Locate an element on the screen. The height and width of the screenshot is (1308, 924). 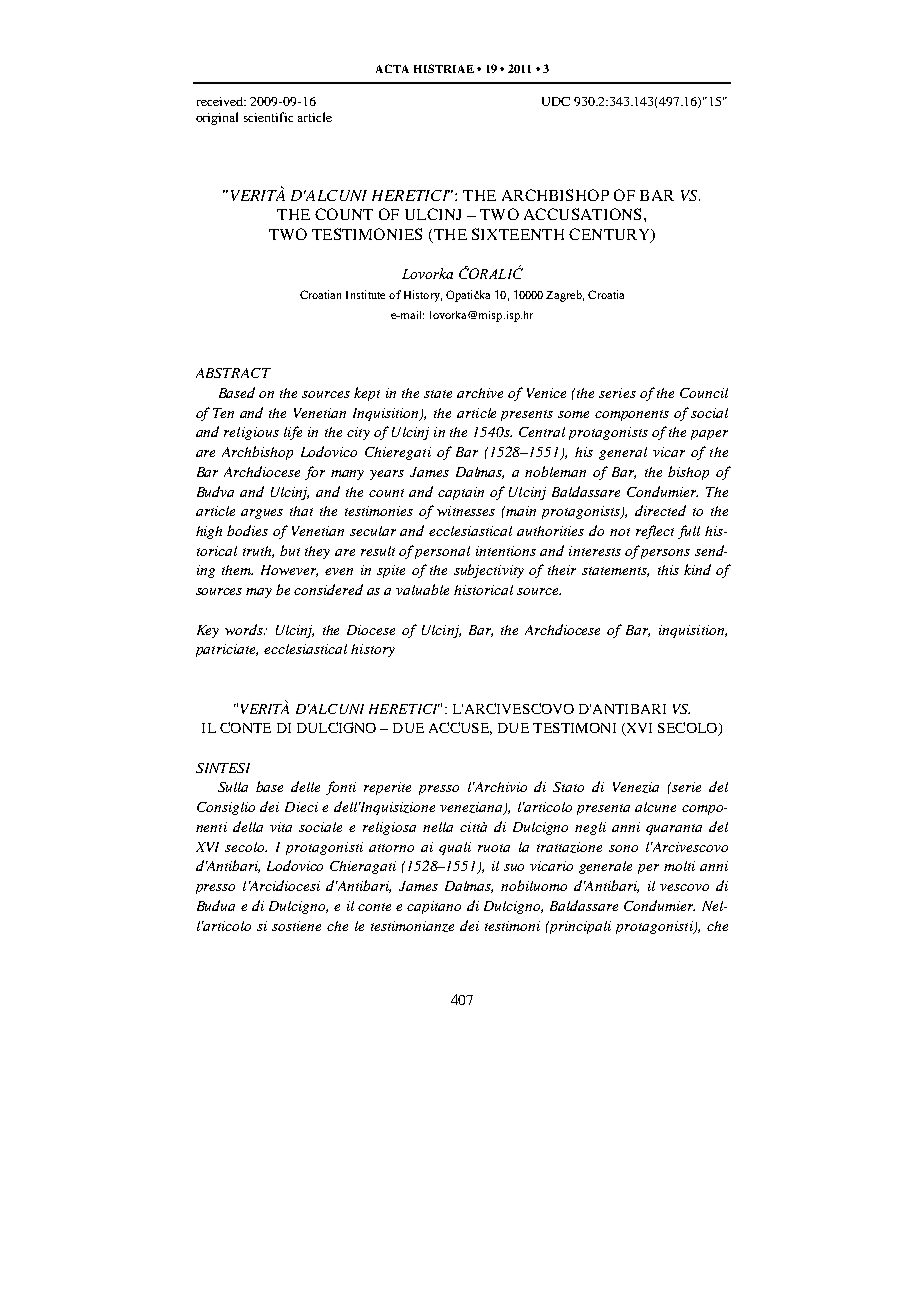
vita is located at coordinates (281, 827).
